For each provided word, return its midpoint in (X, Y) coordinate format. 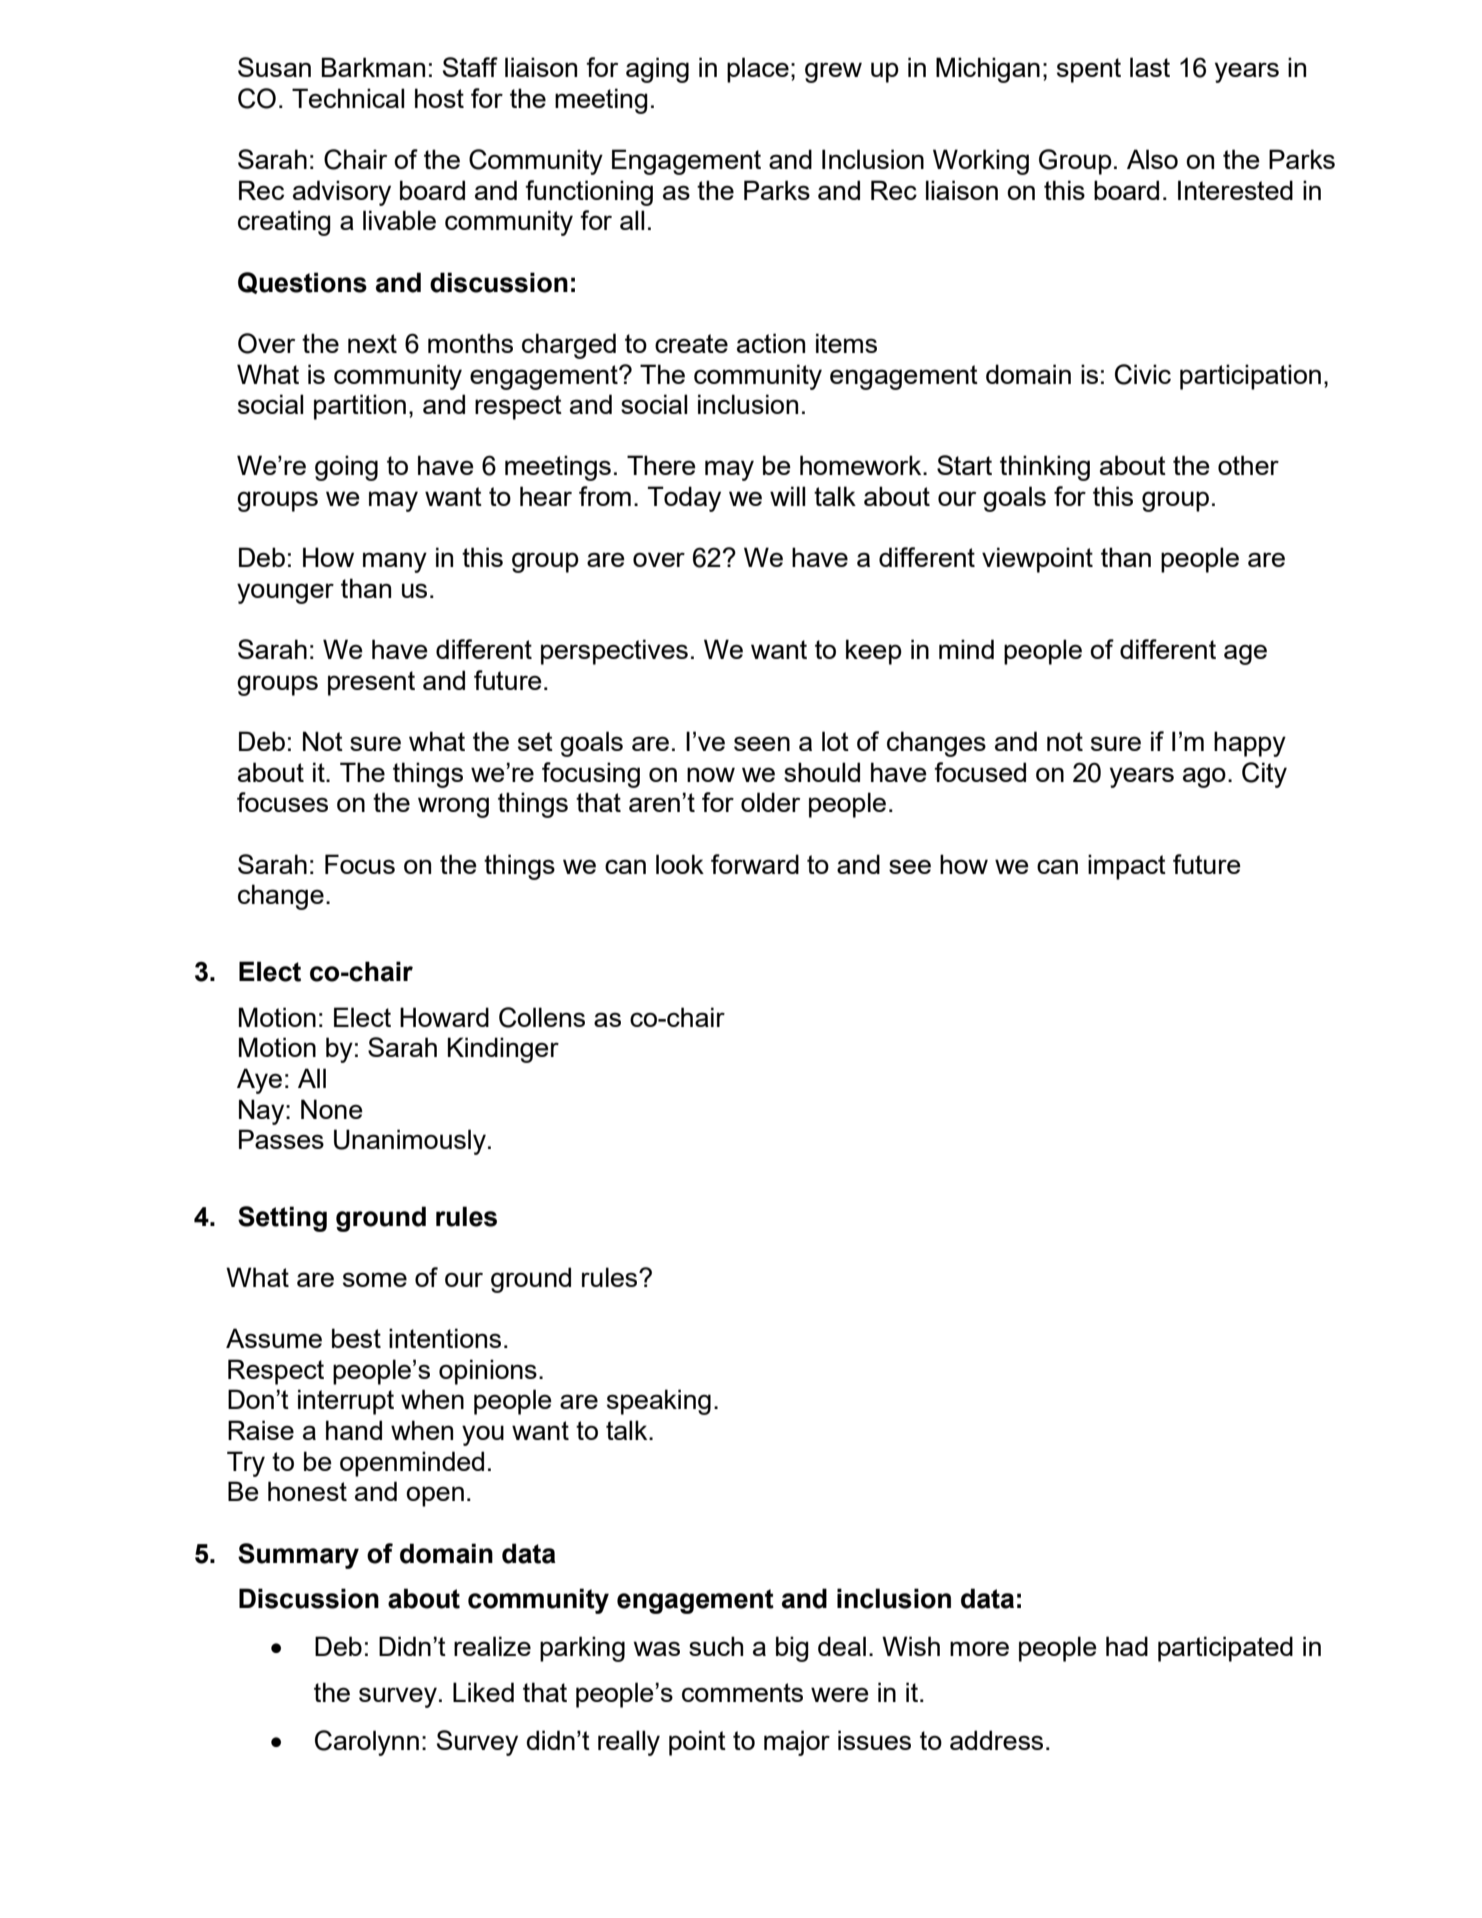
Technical (348, 98)
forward (755, 864)
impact (1127, 867)
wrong (453, 807)
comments (742, 1692)
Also (1152, 159)
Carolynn (367, 1743)
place (758, 70)
